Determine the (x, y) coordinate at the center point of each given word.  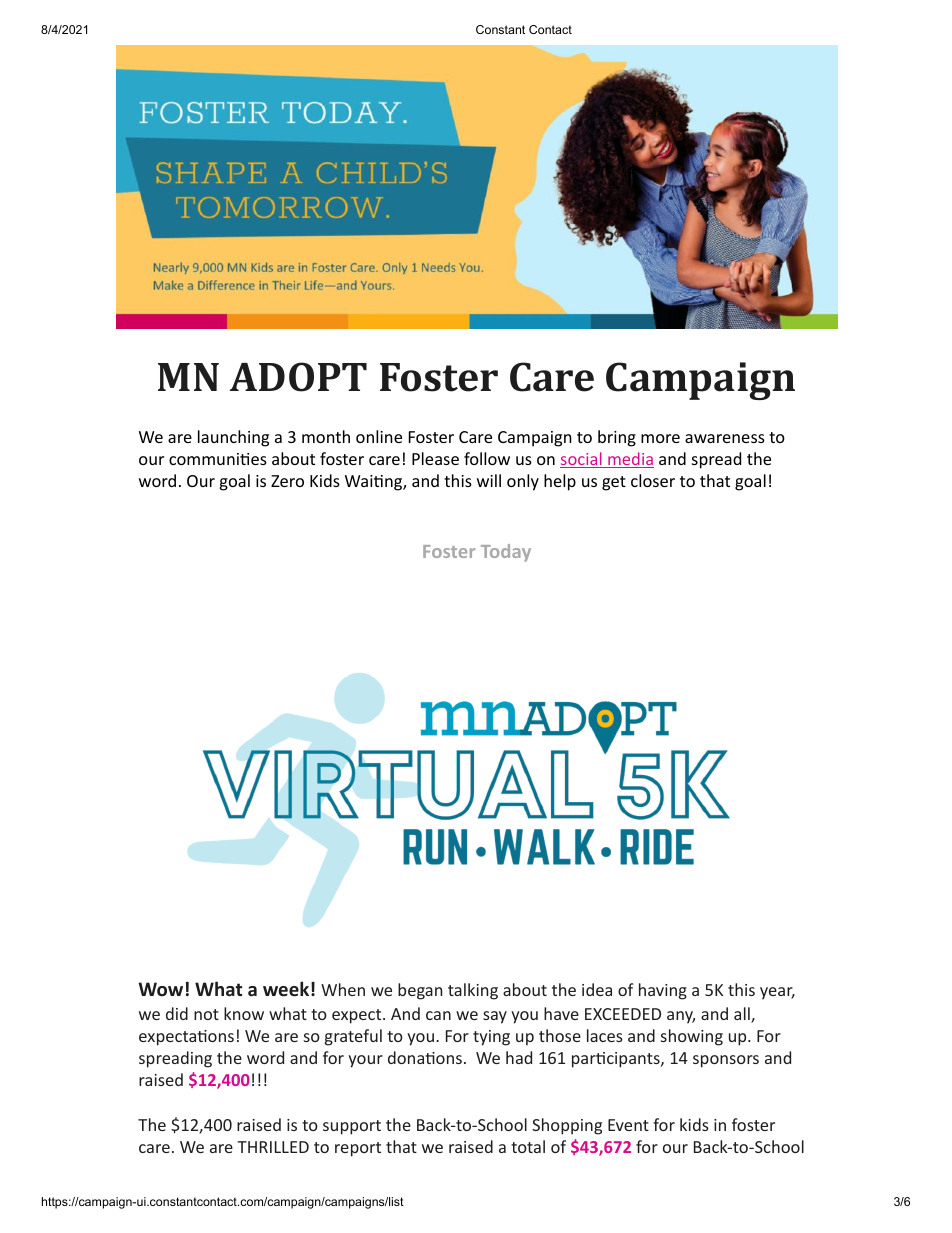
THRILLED (273, 1147)
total (528, 1146)
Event (628, 1125)
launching (233, 438)
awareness (725, 438)
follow (487, 458)
